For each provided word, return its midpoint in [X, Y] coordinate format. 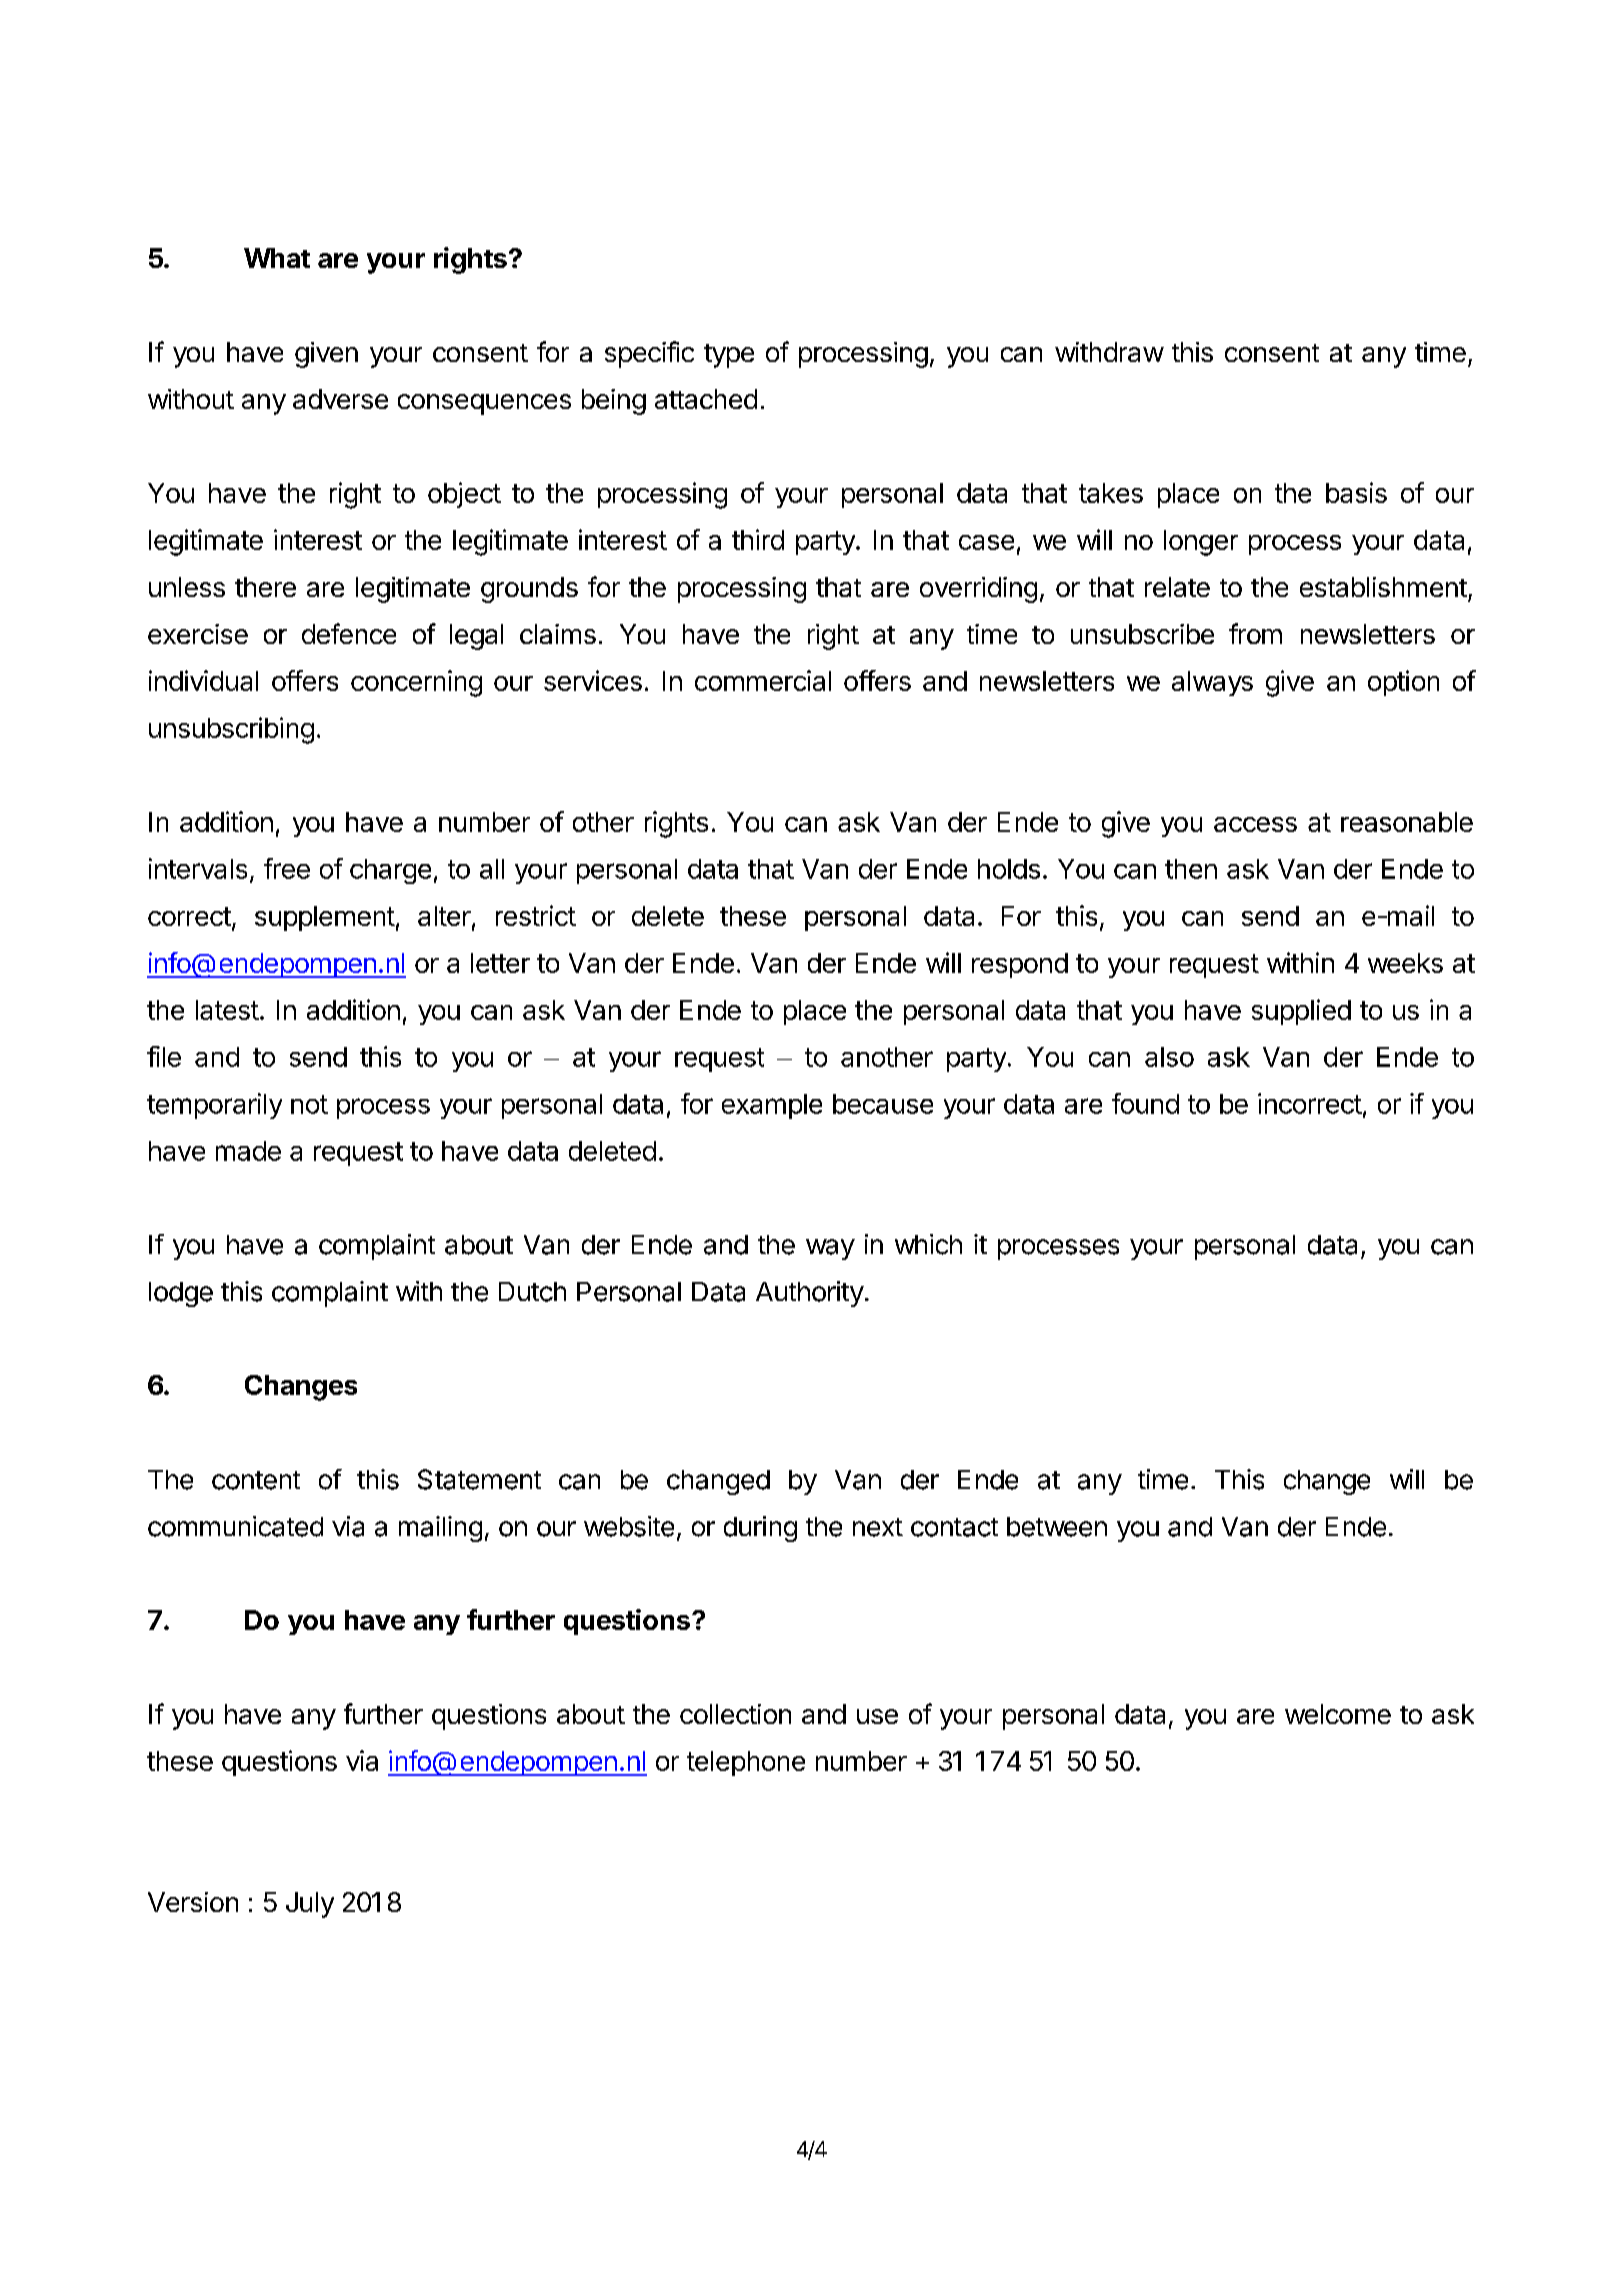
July [310, 1905]
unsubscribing [231, 730]
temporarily [214, 1106]
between [1057, 1527]
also [1169, 1057]
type [729, 356]
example [772, 1106]
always [1212, 683]
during [760, 1529]
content [256, 1480]
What [277, 258]
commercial [763, 680]
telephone [746, 1763]
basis [1356, 492]
